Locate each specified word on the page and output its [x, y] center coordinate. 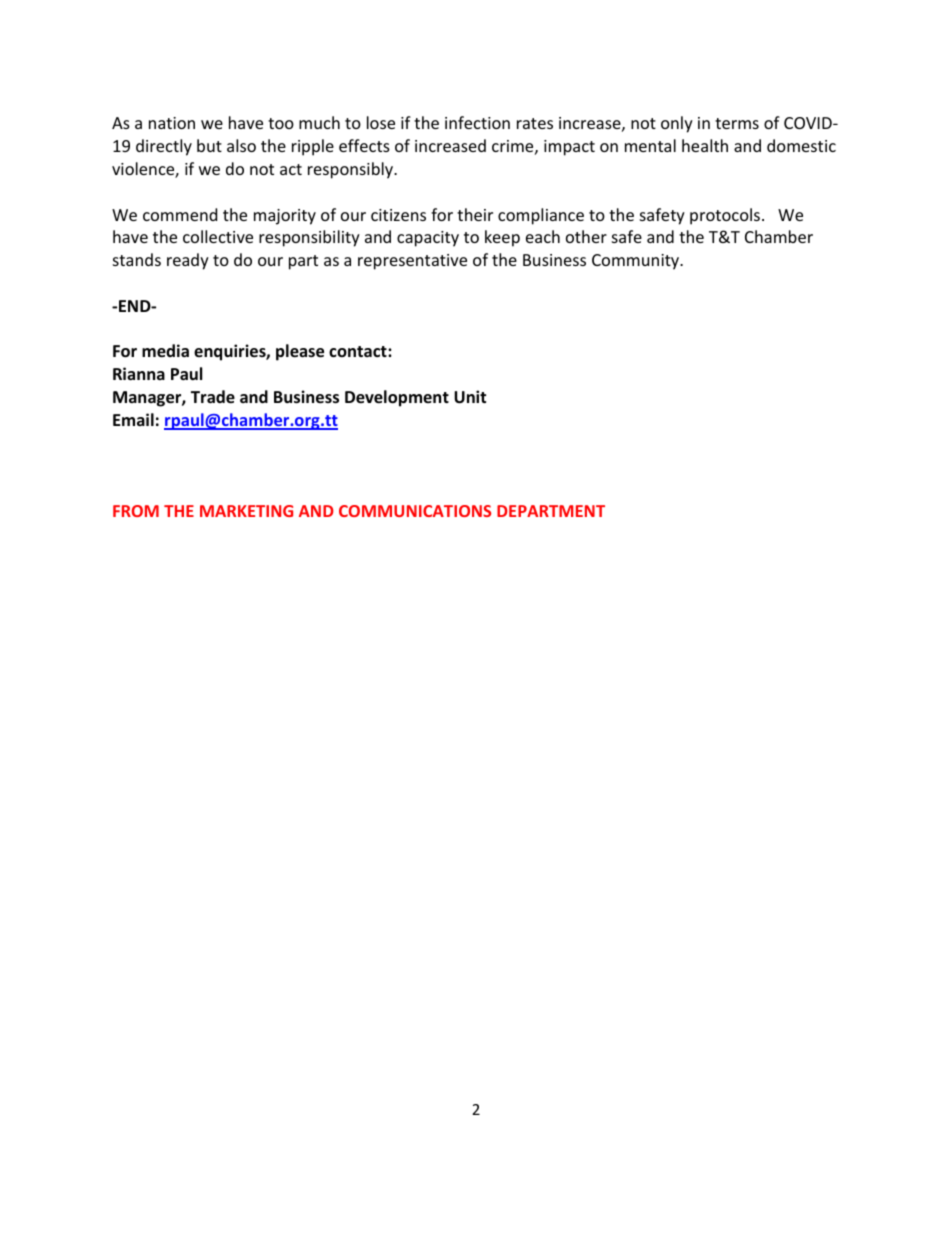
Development [397, 398]
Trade [213, 397]
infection [477, 122]
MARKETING [246, 511]
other [586, 236]
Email [133, 419]
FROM [136, 511]
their [475, 214]
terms [737, 123]
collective [218, 236]
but [209, 145]
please [300, 352]
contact [359, 351]
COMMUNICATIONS [415, 511]
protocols [725, 216]
